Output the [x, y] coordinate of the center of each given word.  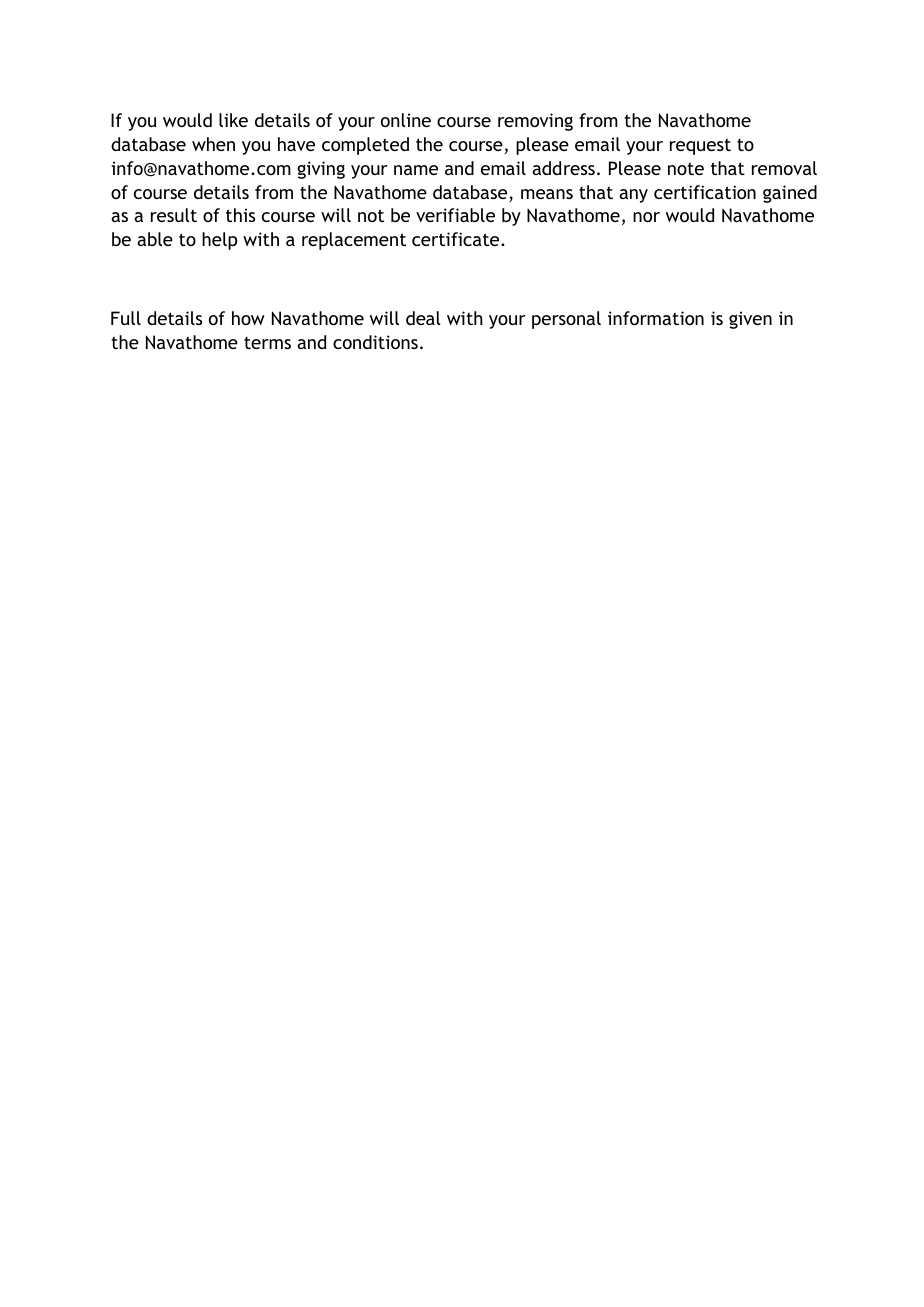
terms [267, 343]
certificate [457, 239]
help [219, 241]
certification [705, 192]
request [700, 147]
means [547, 194]
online [406, 120]
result [174, 215]
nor [646, 217]
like [233, 120]
